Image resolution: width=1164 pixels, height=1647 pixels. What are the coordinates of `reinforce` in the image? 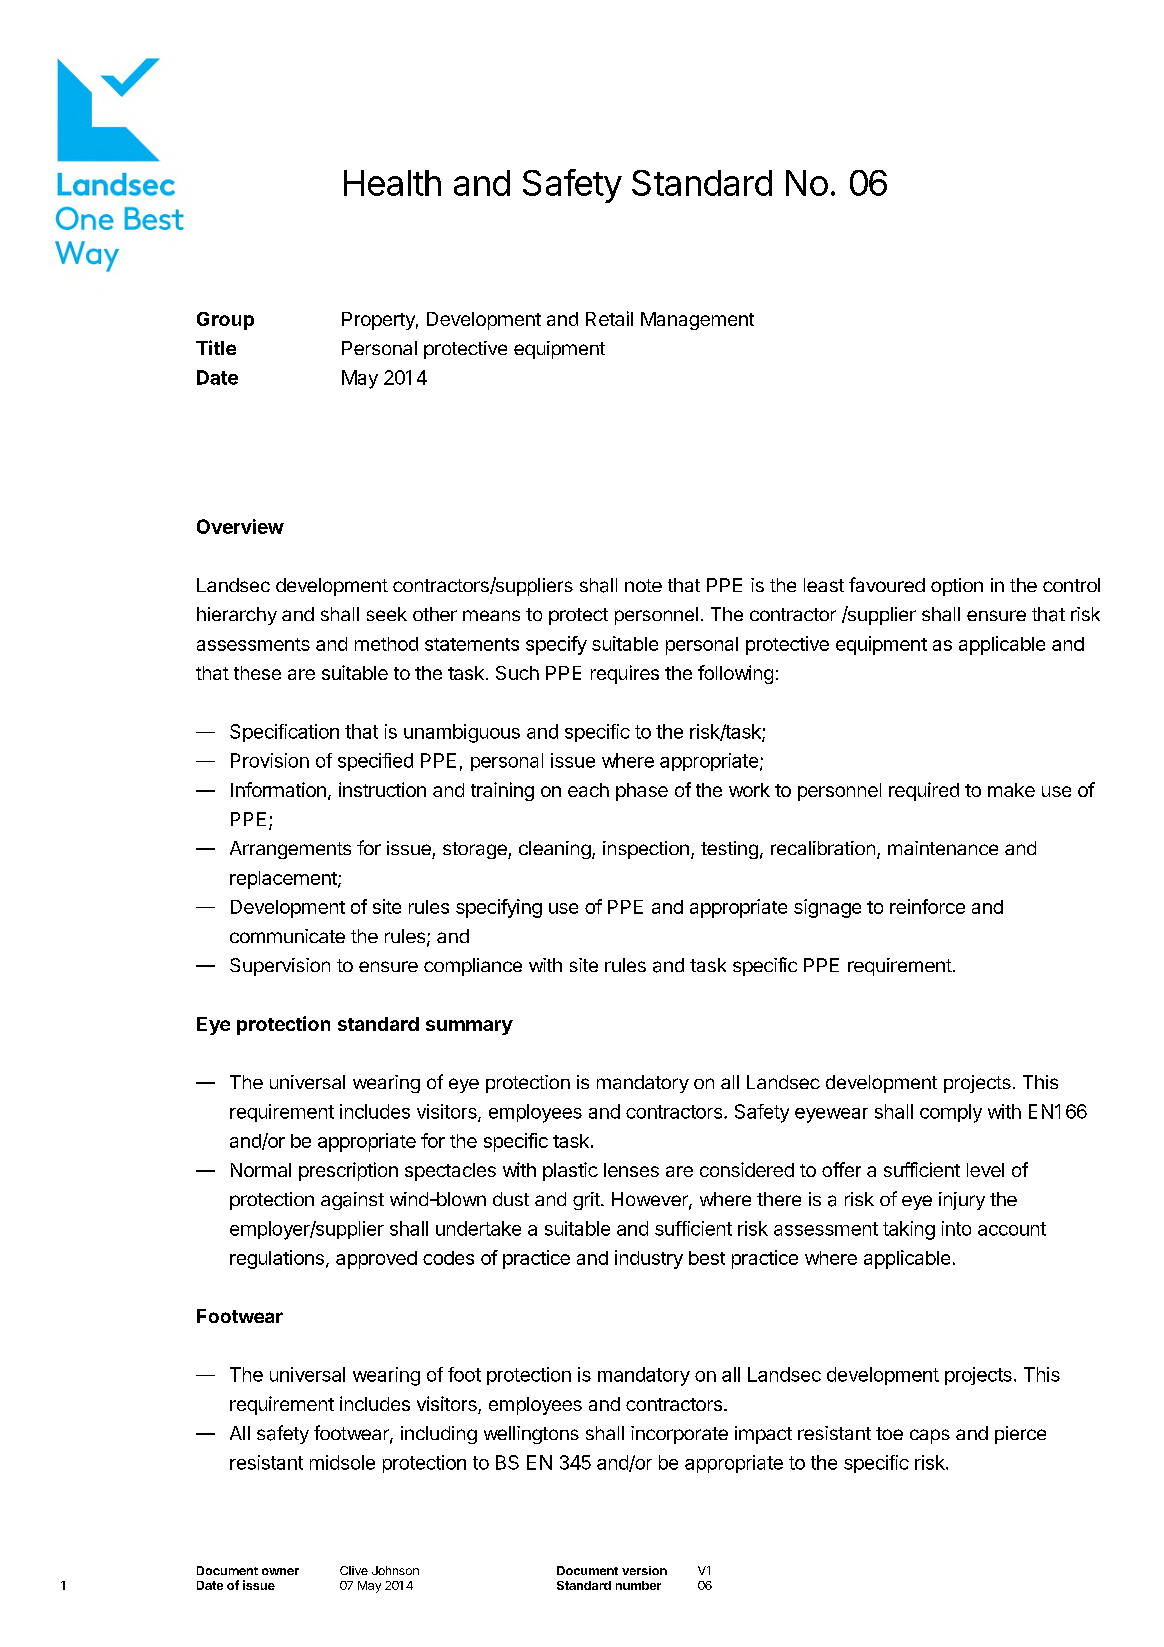 It's located at (927, 906).
